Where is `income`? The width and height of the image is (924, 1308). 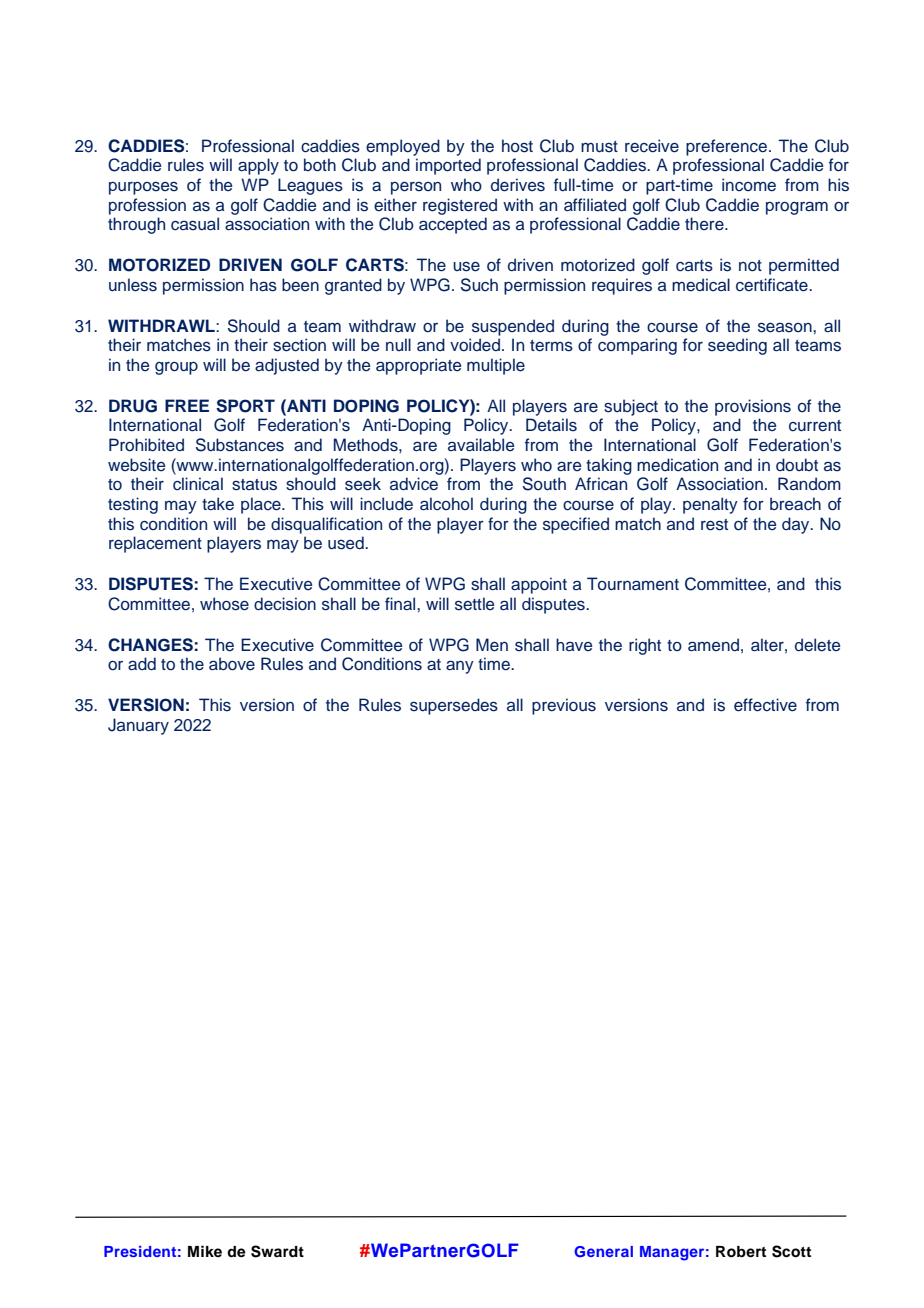 income is located at coordinates (749, 185).
